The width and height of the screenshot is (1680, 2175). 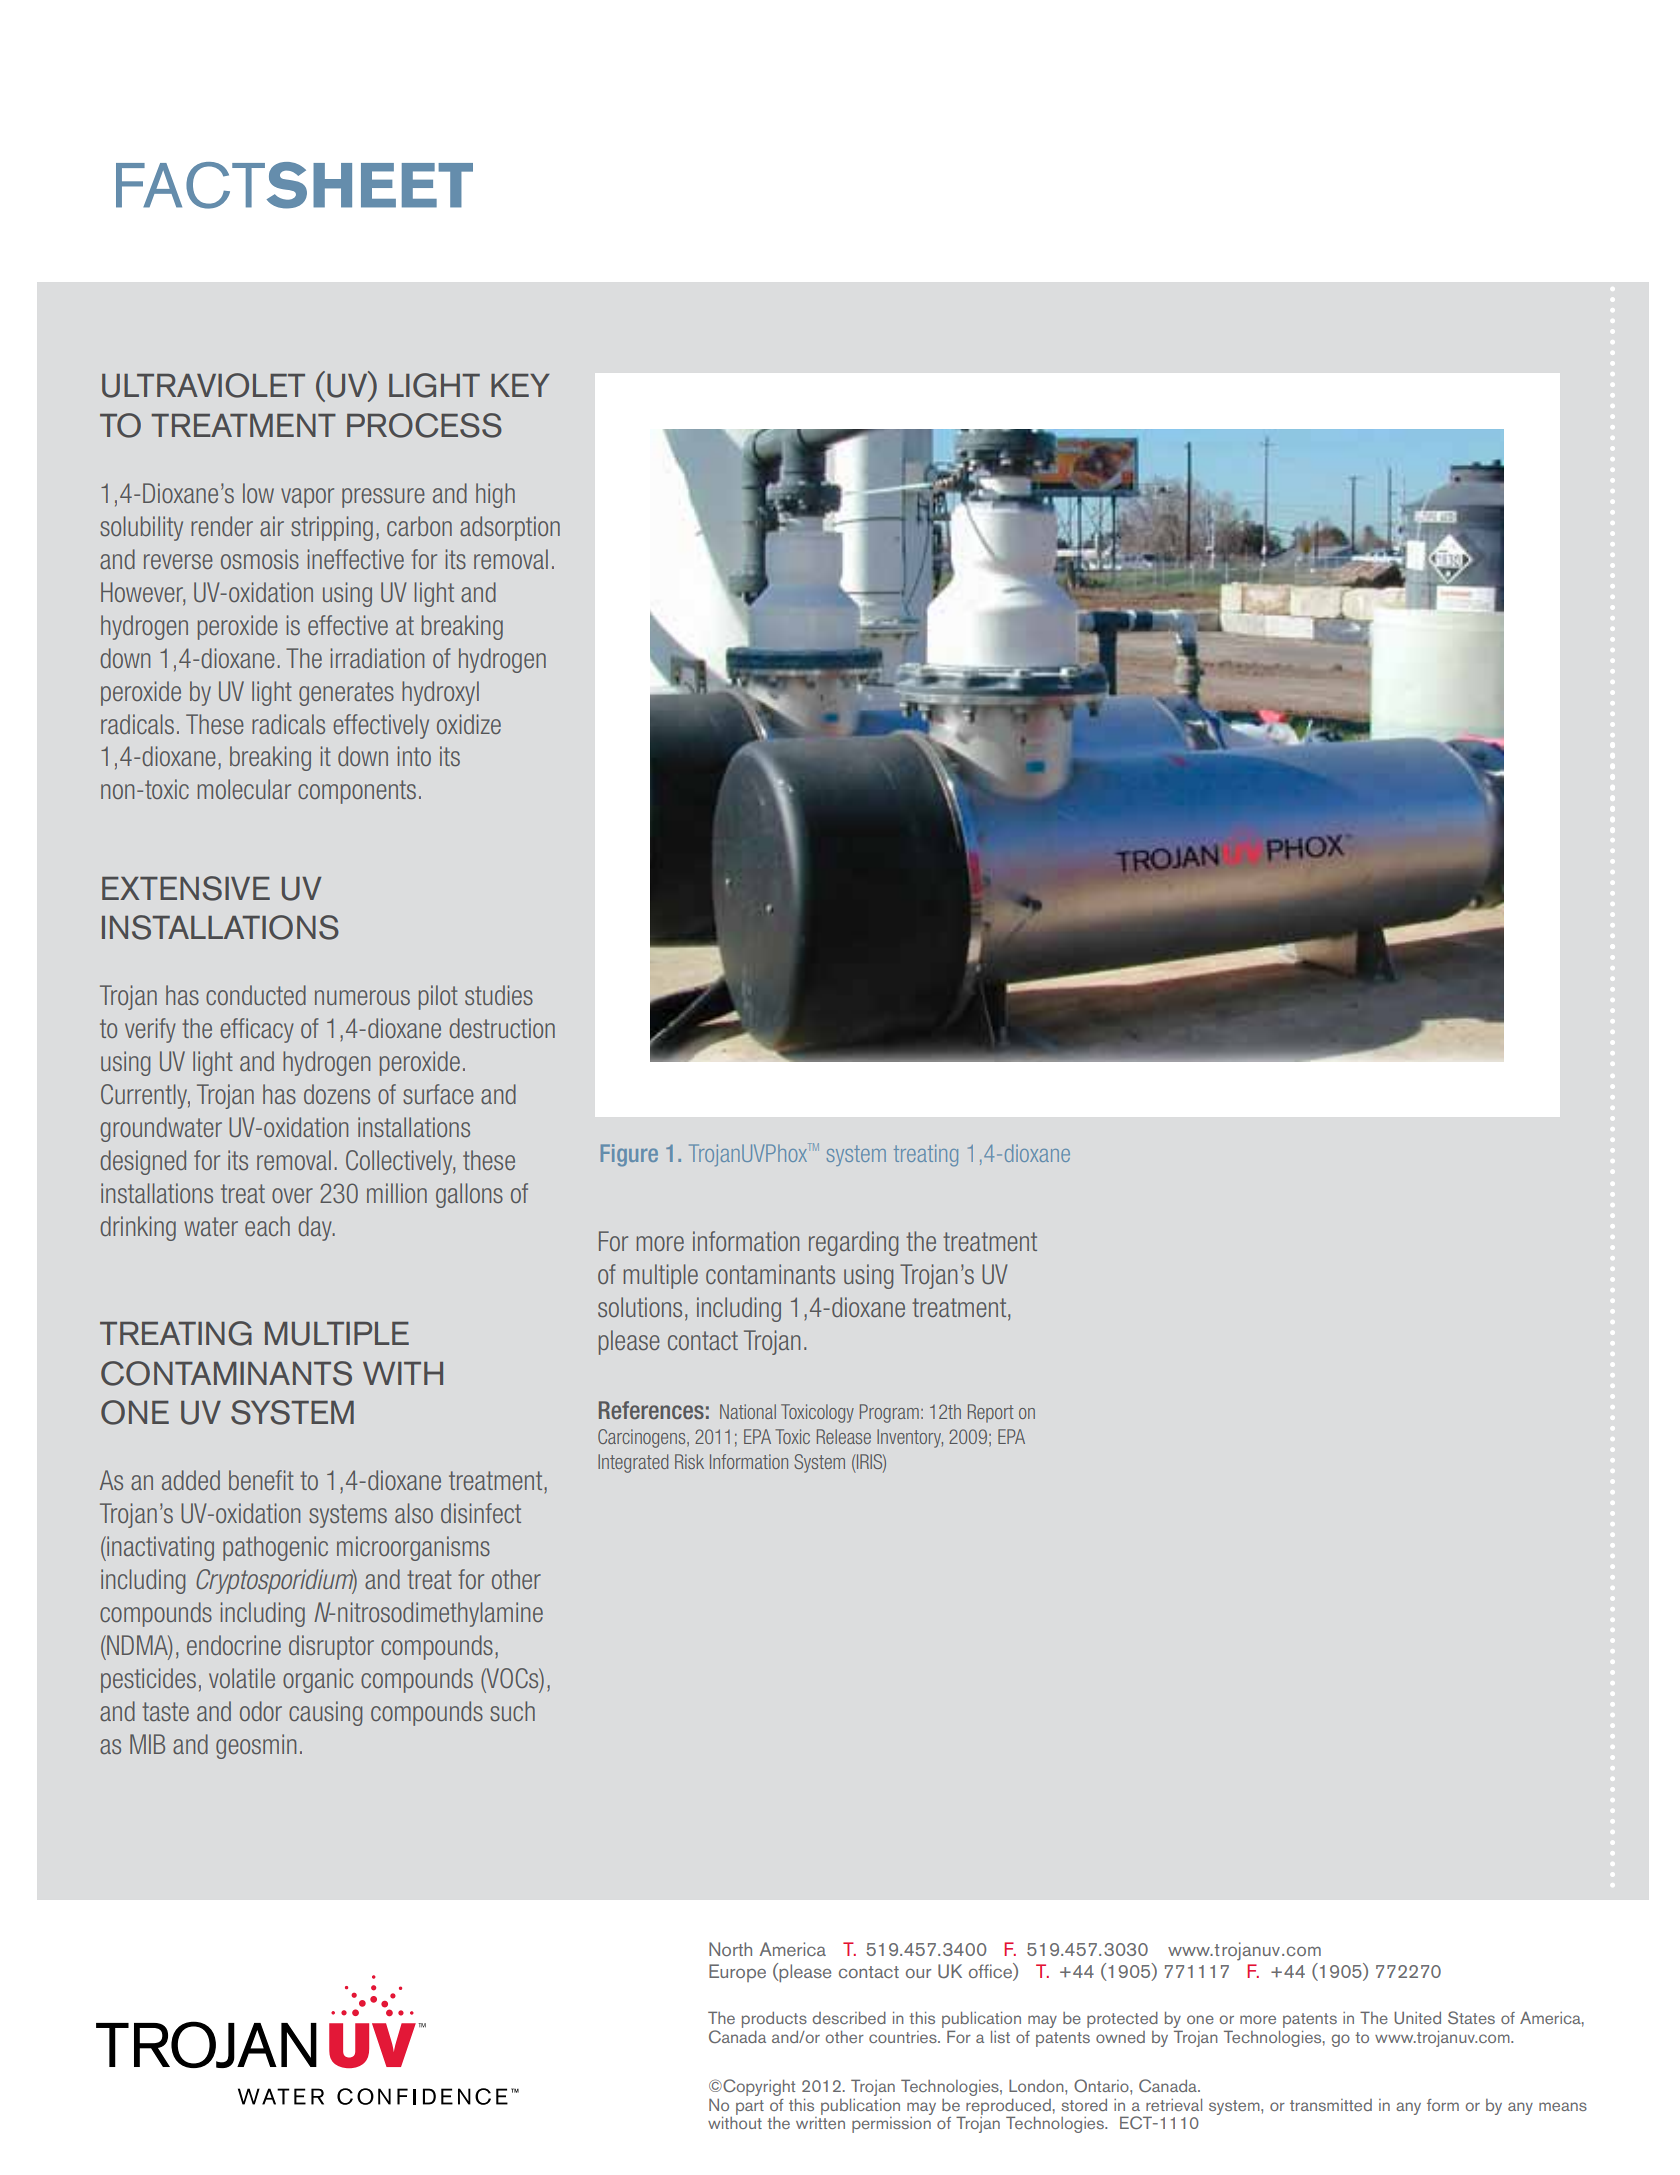 I want to click on solutions, so click(x=640, y=1307).
